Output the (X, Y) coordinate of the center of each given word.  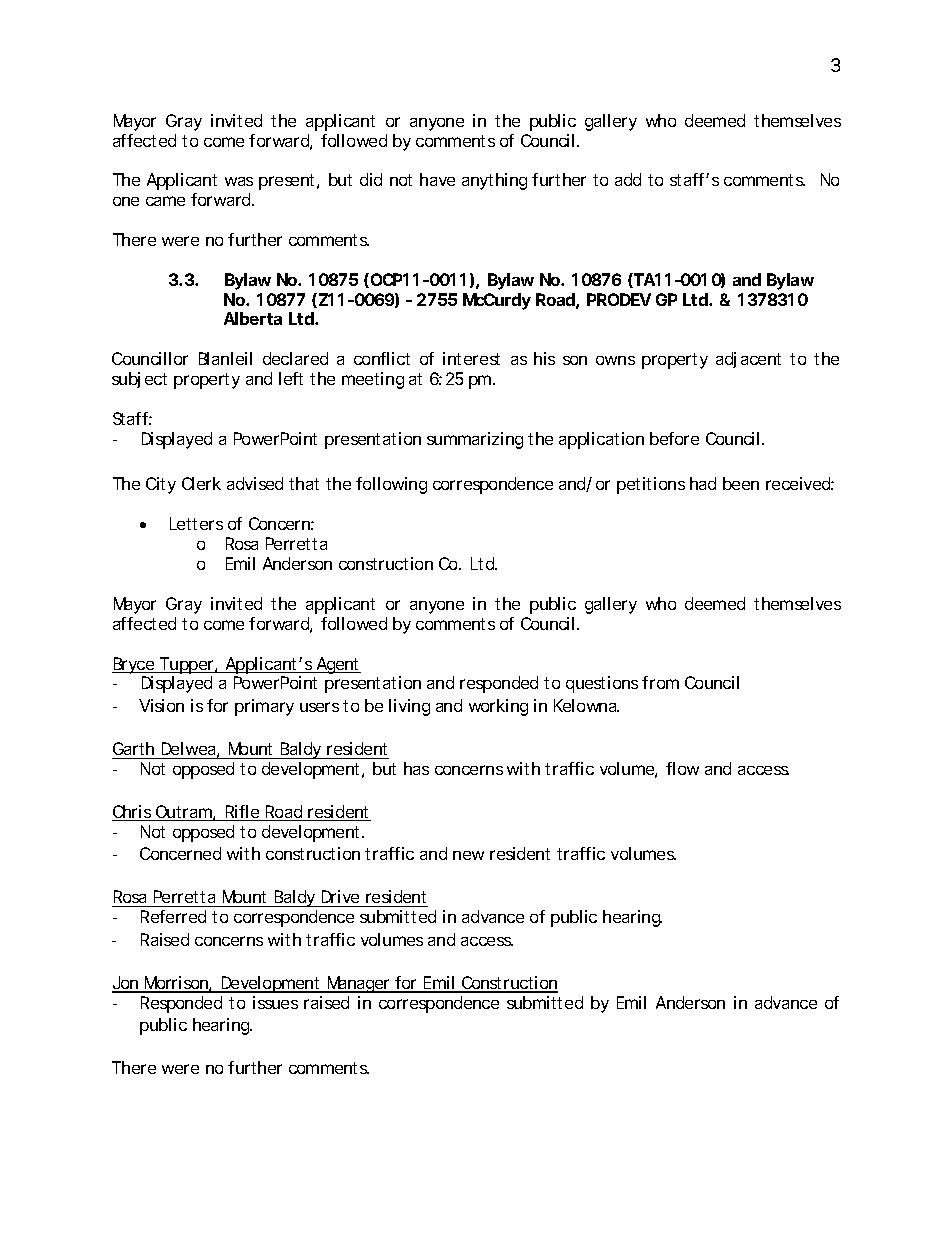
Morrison (176, 984)
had (703, 483)
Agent (337, 665)
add (628, 179)
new (468, 855)
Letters (196, 523)
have (437, 179)
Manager (358, 984)
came (165, 201)
